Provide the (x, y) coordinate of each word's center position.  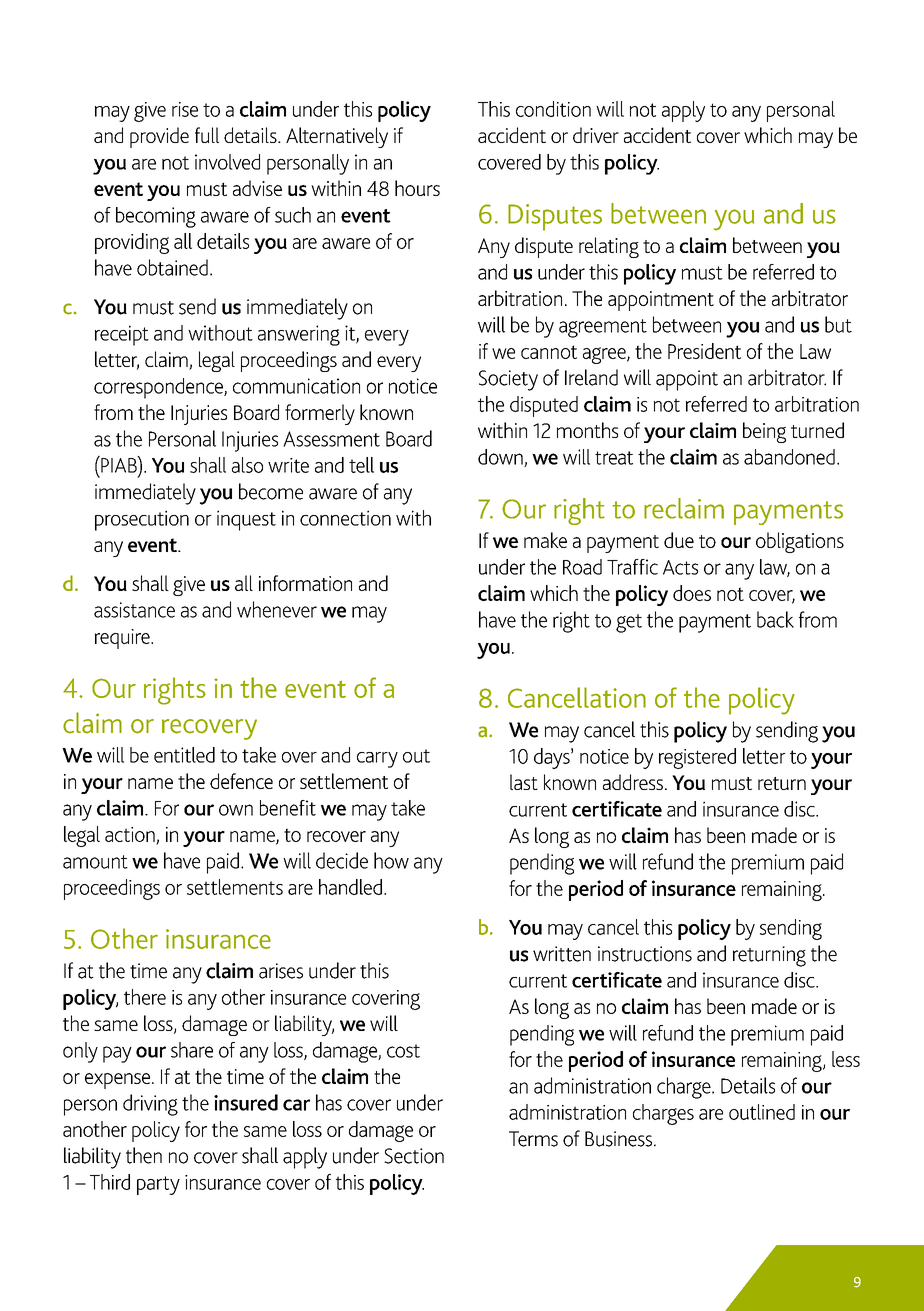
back (775, 619)
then (144, 1155)
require (123, 639)
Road (582, 567)
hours (417, 188)
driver (596, 135)
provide (159, 137)
